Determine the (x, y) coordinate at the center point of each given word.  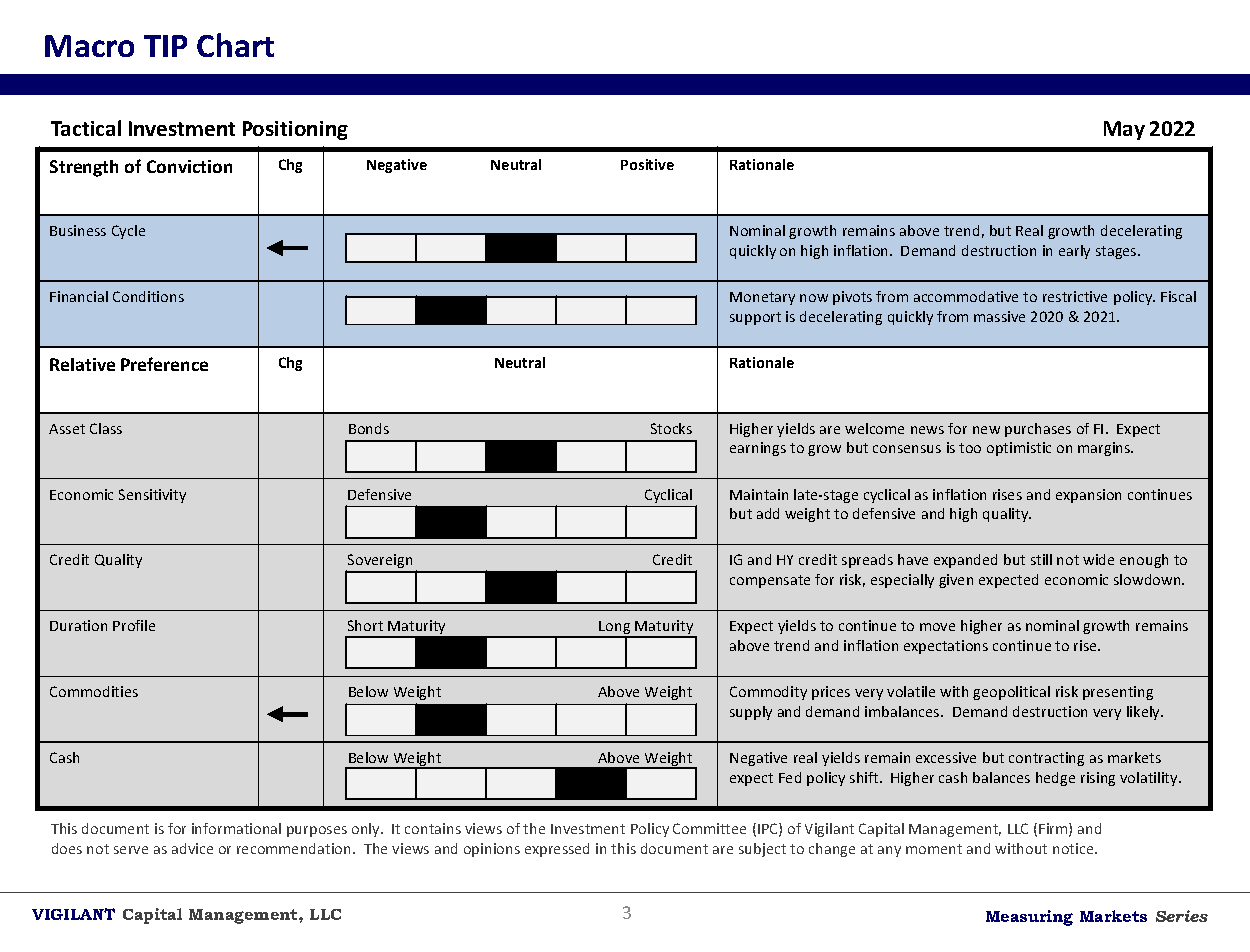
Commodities (94, 691)
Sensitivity (152, 496)
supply (751, 713)
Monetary (762, 298)
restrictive (1075, 296)
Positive (647, 164)
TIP (165, 46)
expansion (1088, 496)
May (1124, 130)
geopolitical (1011, 693)
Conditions (148, 296)
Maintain (759, 494)
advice (192, 848)
